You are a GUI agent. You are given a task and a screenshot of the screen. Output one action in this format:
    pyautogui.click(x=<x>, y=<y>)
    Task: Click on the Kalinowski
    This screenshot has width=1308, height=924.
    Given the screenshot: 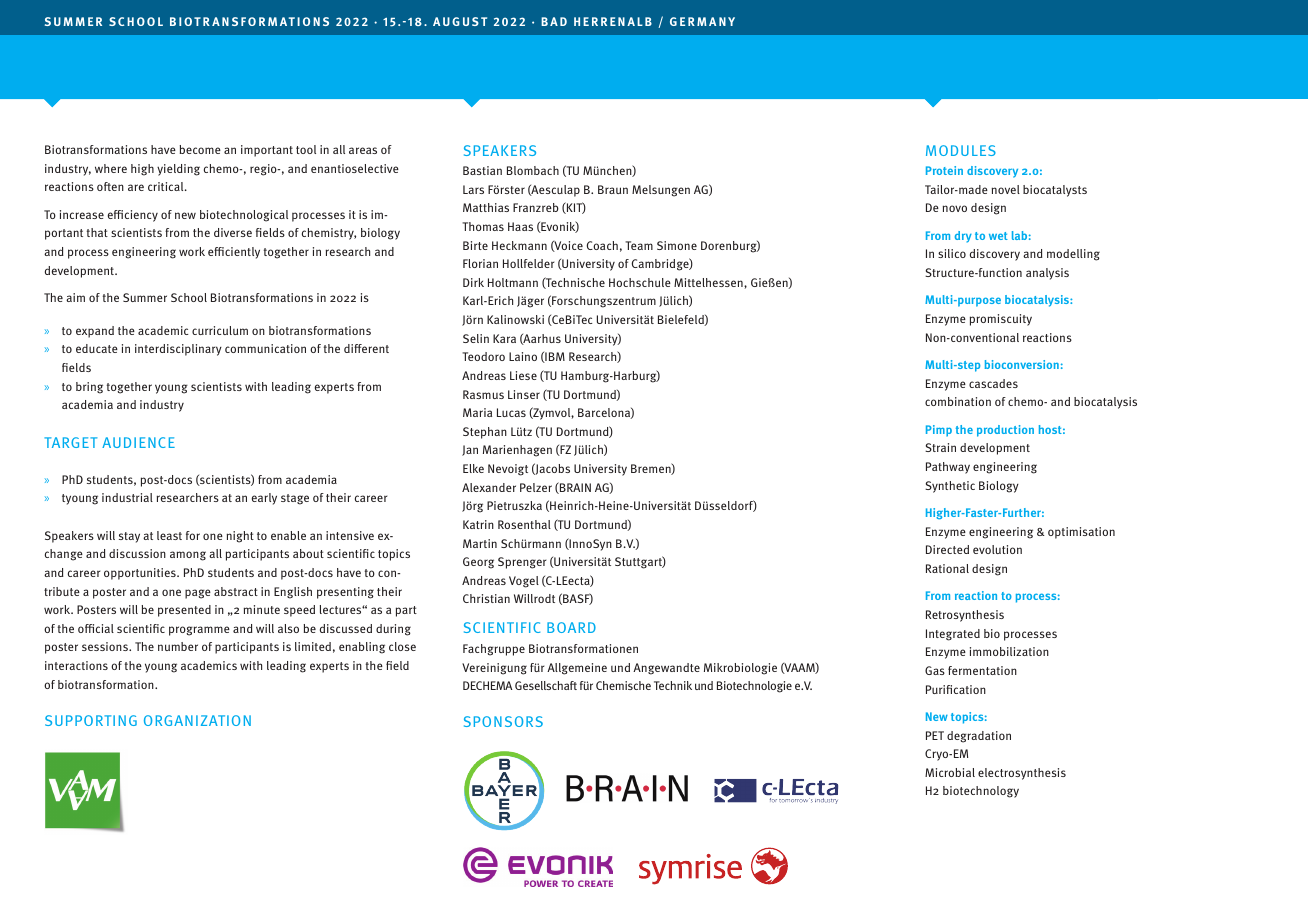 What is the action you would take?
    pyautogui.click(x=515, y=319)
